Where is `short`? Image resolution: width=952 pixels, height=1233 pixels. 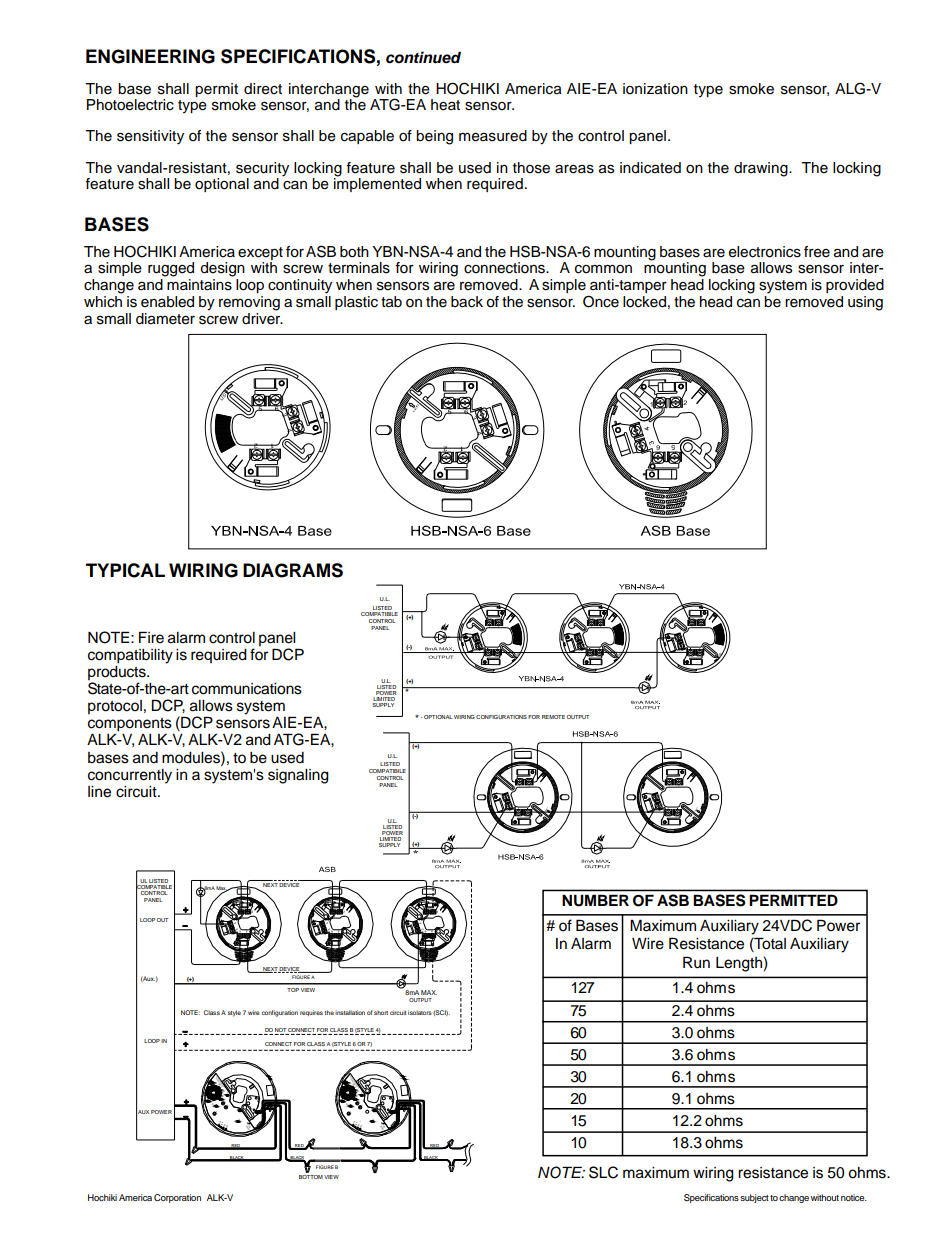
short is located at coordinates (381, 1012).
